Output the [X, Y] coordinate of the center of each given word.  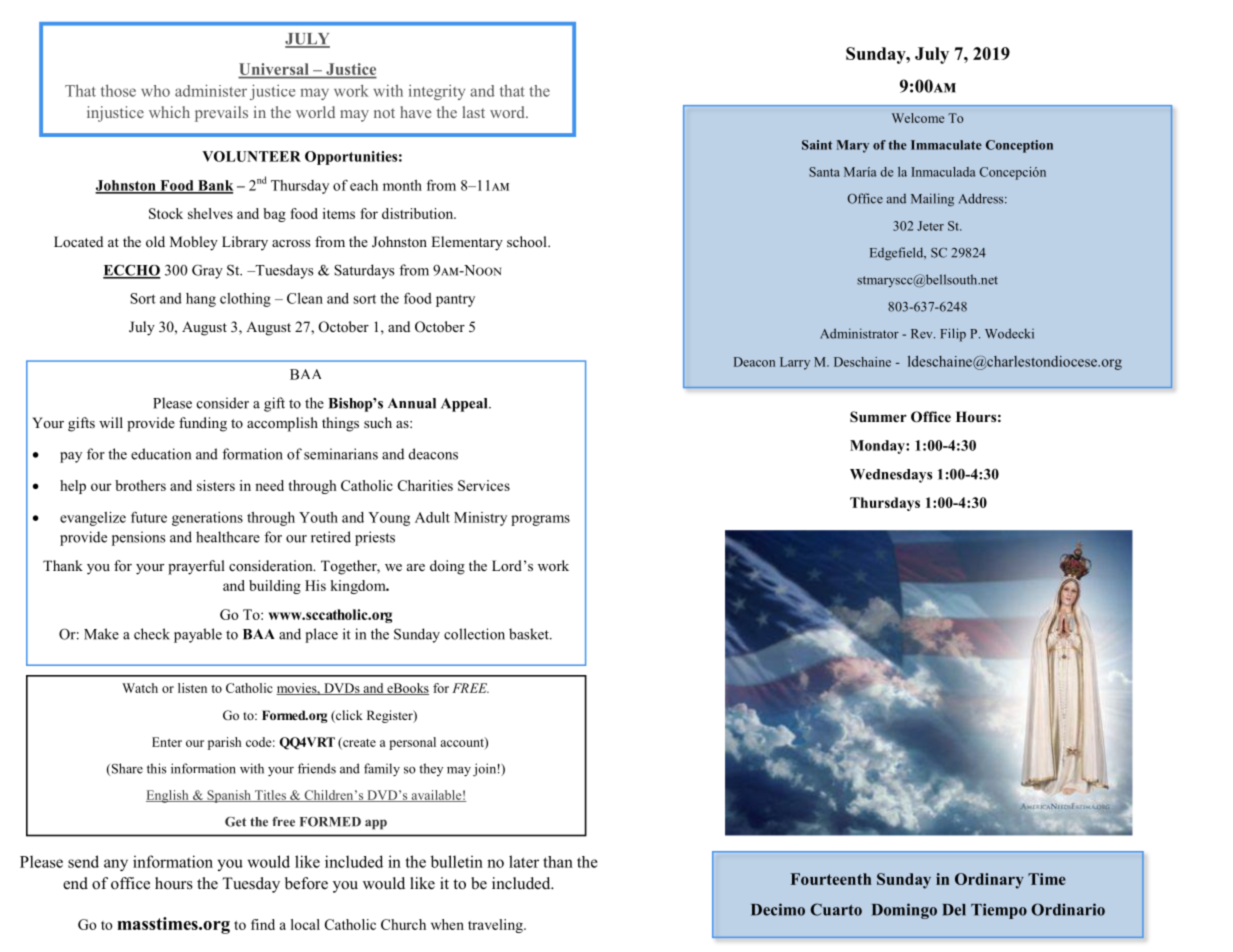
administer [211, 90]
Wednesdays [891, 476]
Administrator [859, 333]
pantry [455, 300]
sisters [216, 485]
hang [201, 300]
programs [540, 520]
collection [474, 634]
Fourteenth [831, 879]
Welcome [918, 118]
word [508, 112]
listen [192, 688]
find [263, 924]
